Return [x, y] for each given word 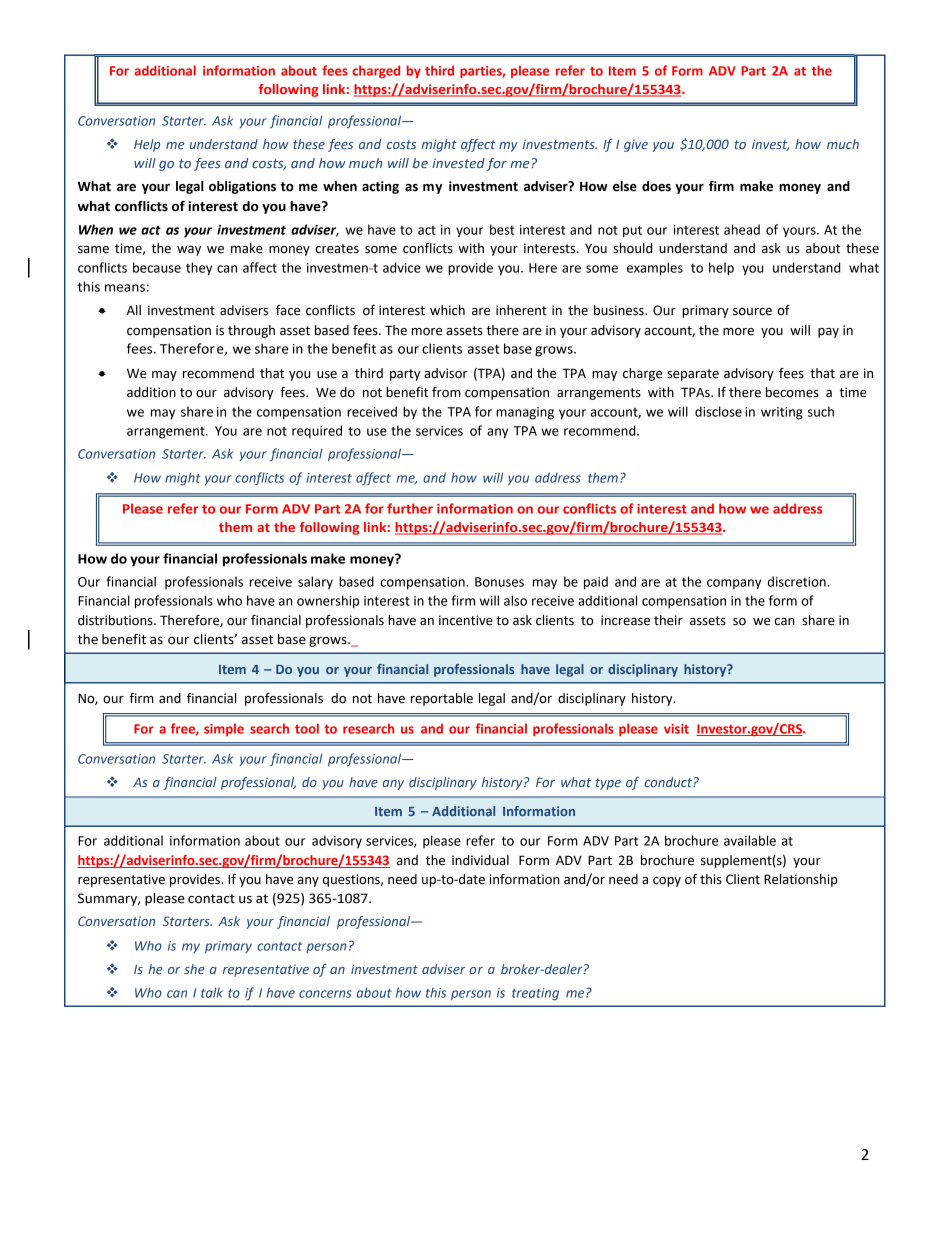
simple [224, 729]
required [317, 431]
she [194, 969]
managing [525, 413]
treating [535, 994]
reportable [442, 699]
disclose [718, 411]
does [656, 186]
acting [380, 187]
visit [676, 729]
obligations [242, 187]
